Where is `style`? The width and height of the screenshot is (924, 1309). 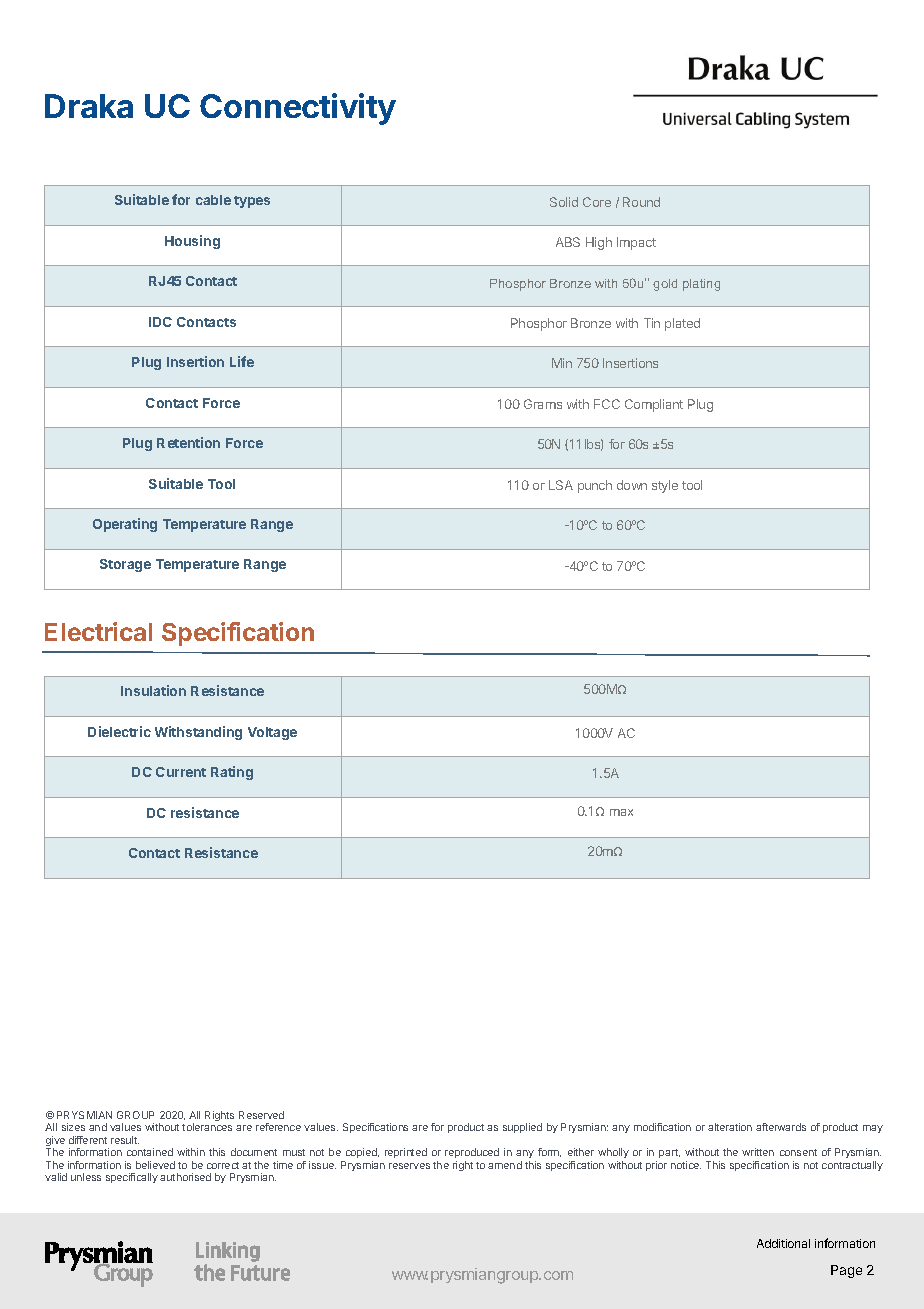
style is located at coordinates (665, 486).
